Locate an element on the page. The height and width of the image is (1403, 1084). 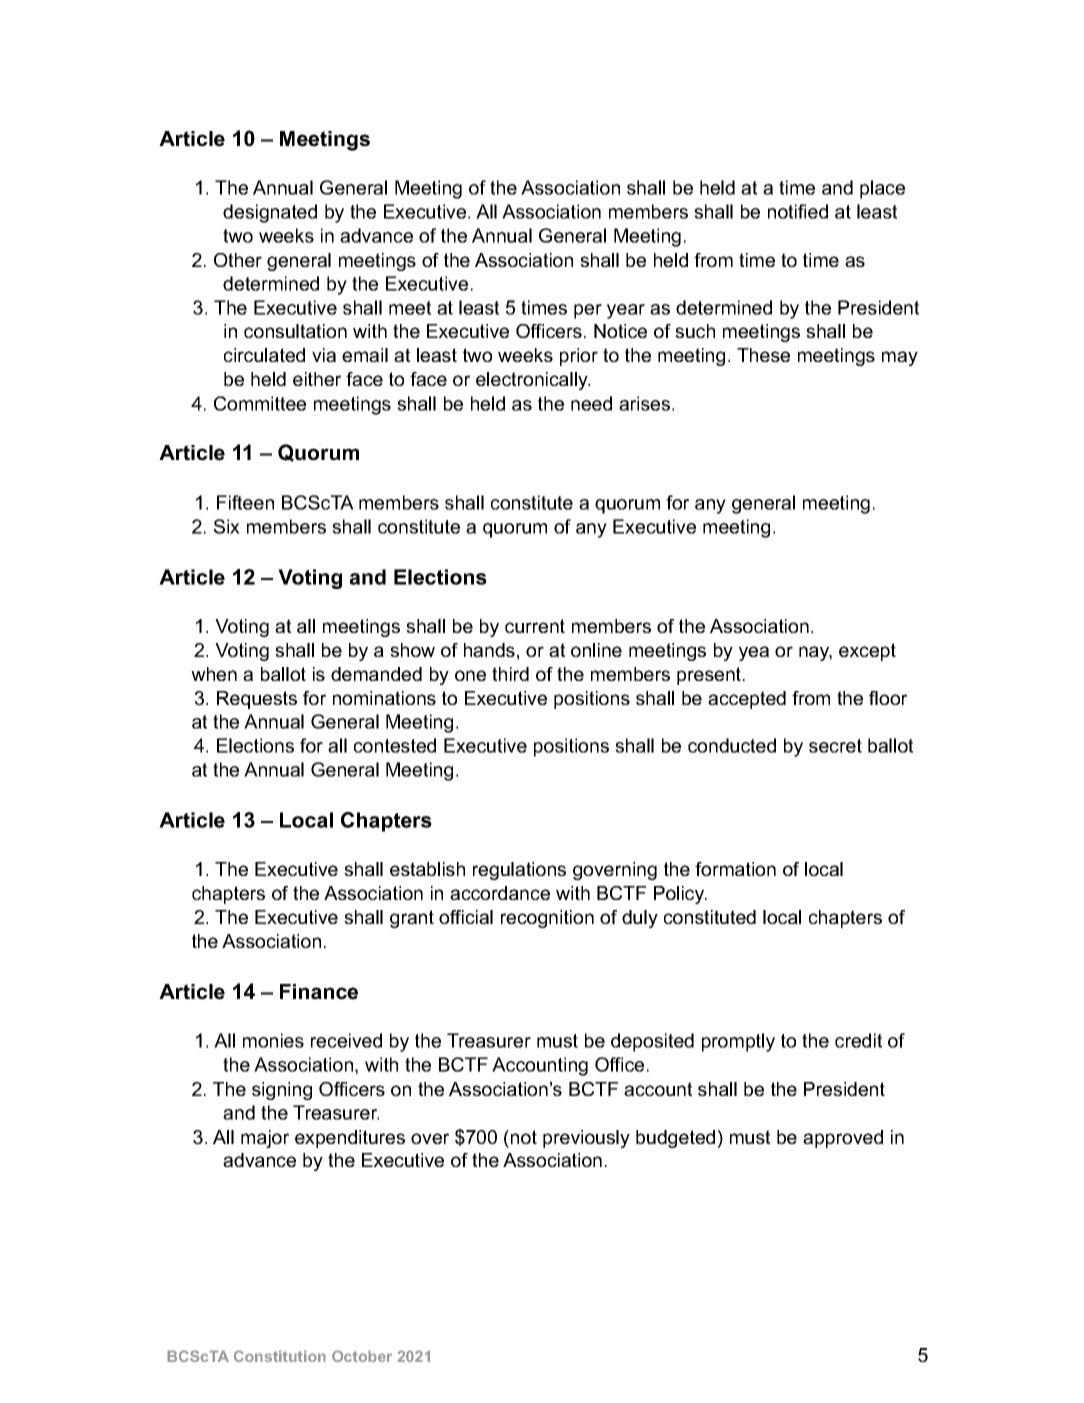
monies is located at coordinates (273, 1040).
